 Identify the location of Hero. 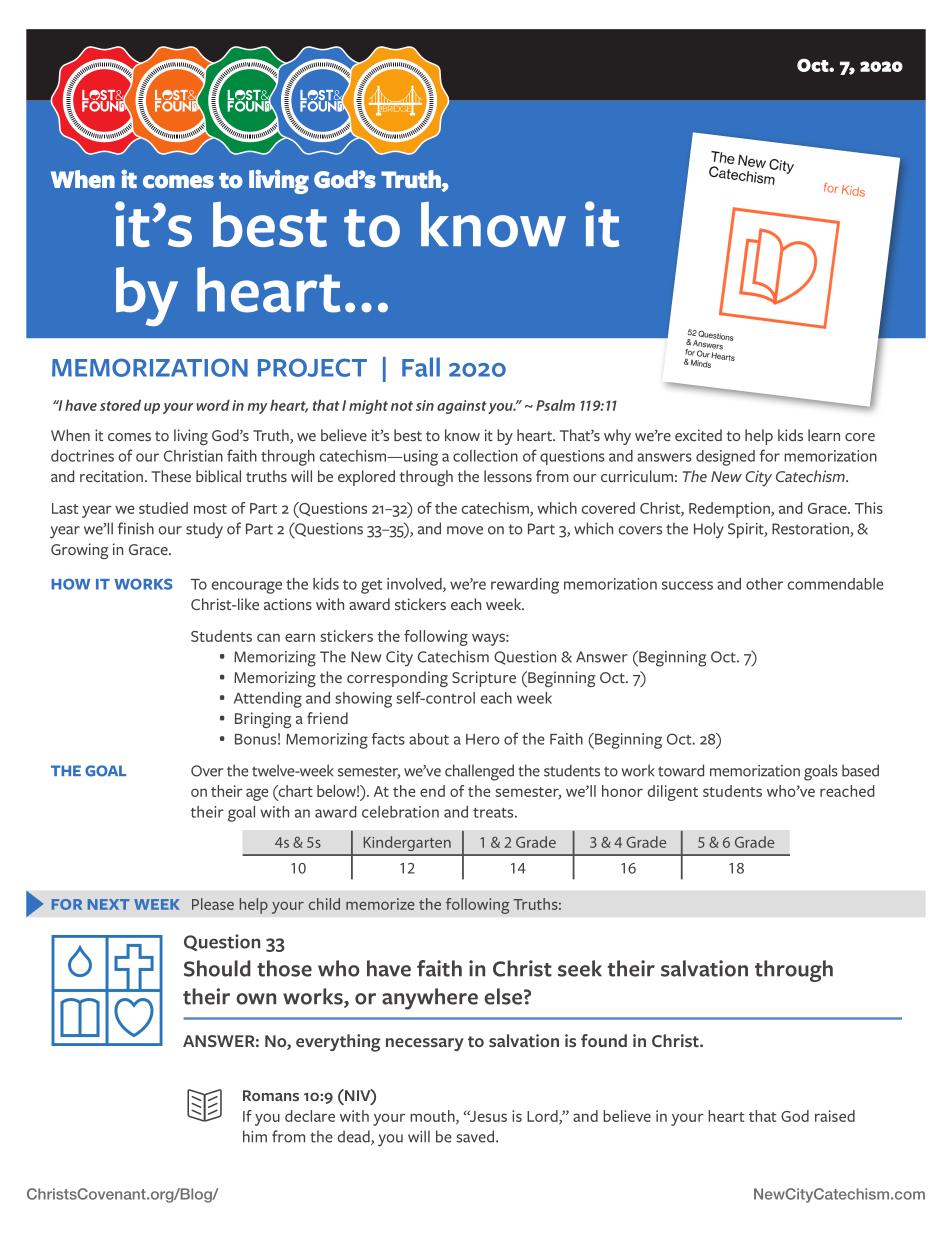
(483, 739).
